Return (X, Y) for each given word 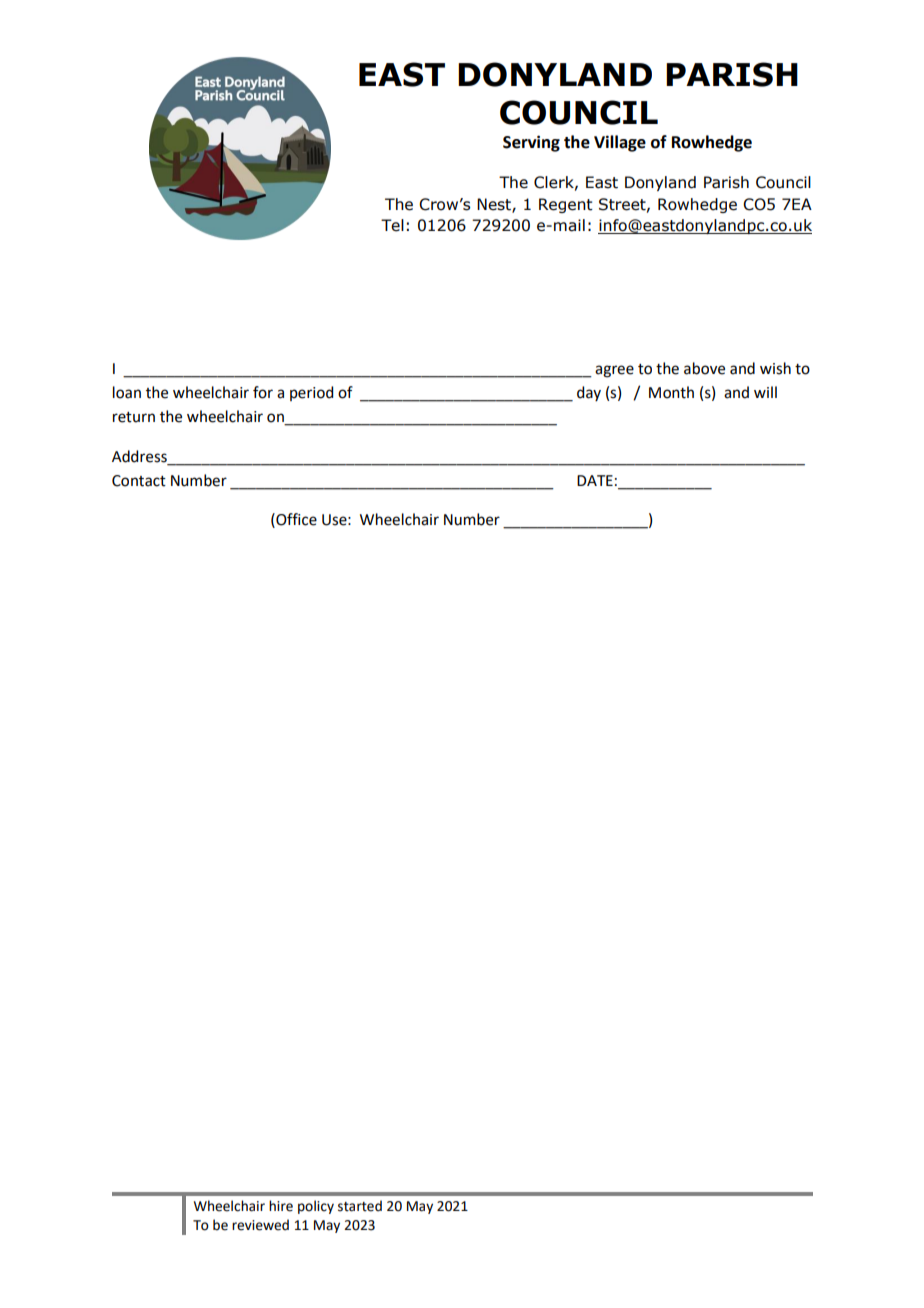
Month (671, 392)
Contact (139, 481)
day (589, 393)
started (360, 1206)
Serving (531, 143)
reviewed (260, 1225)
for (263, 392)
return (134, 417)
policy (316, 1207)
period (311, 393)
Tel (392, 225)
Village (620, 143)
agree (614, 371)
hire (281, 1206)
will (765, 392)
